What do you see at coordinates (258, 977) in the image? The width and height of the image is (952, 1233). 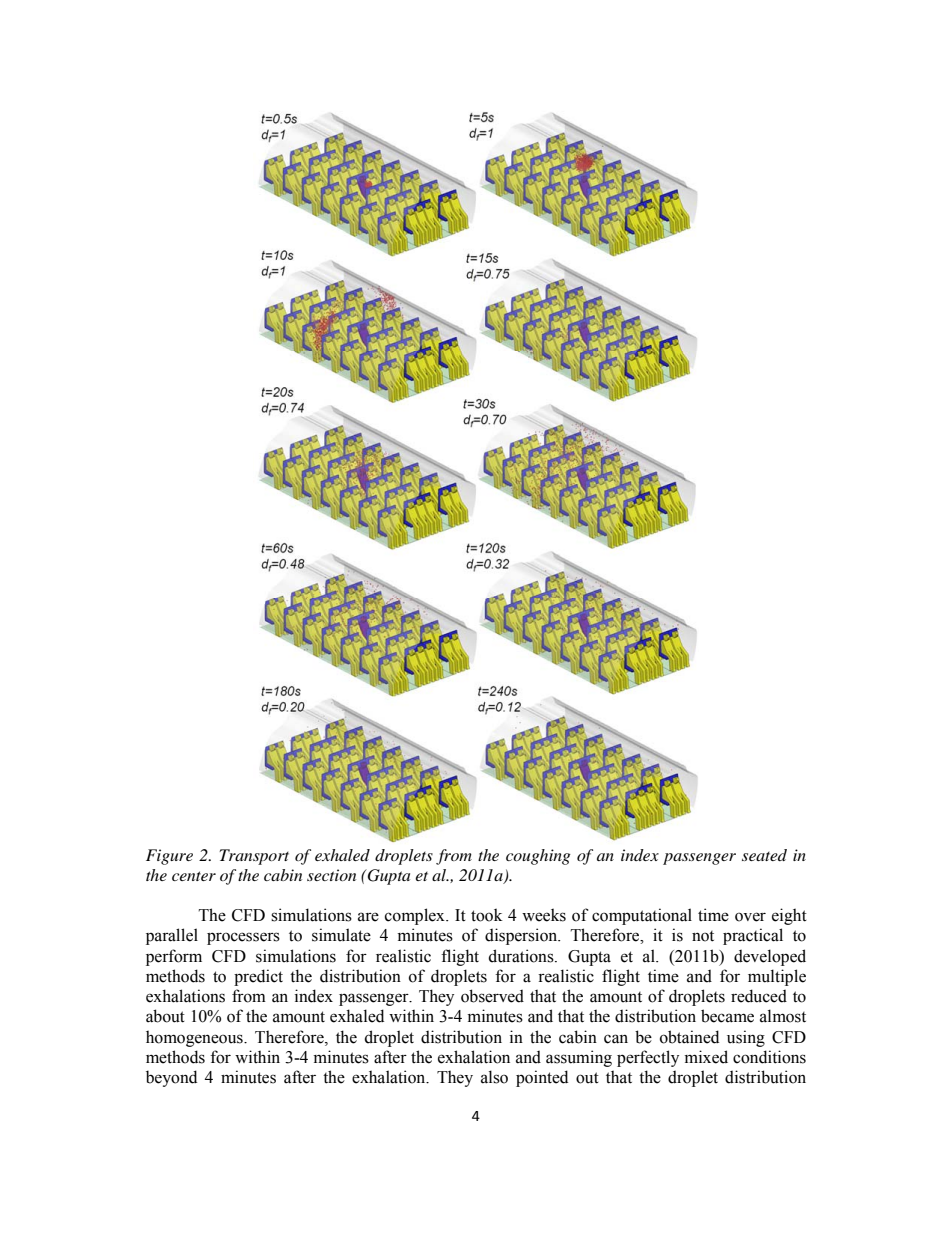 I see `predict` at bounding box center [258, 977].
